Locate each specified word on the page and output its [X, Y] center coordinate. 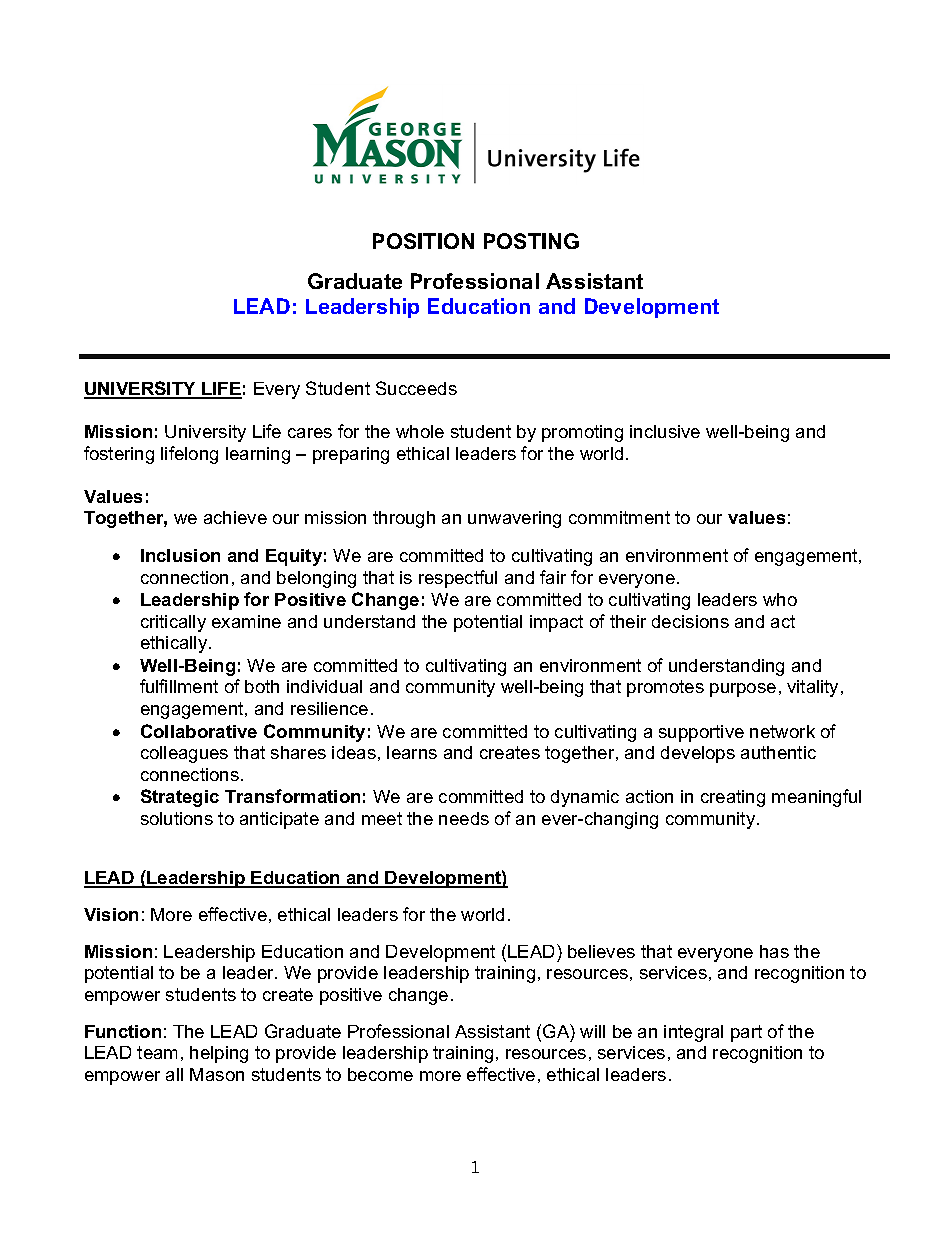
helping [219, 1054]
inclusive [665, 431]
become [380, 1074]
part [746, 1033]
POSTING [531, 241]
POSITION [423, 241]
